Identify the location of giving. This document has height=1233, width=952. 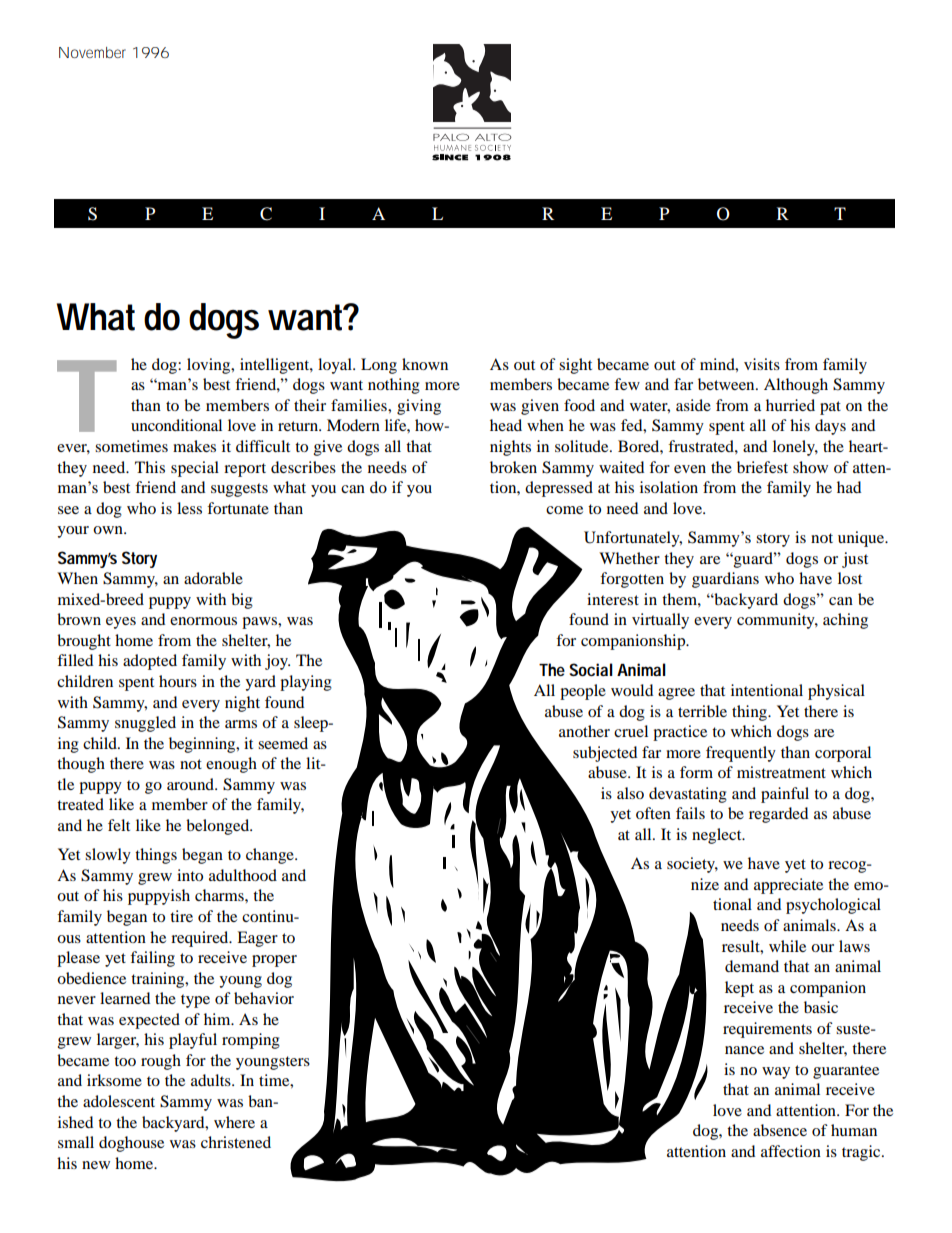
(419, 407).
